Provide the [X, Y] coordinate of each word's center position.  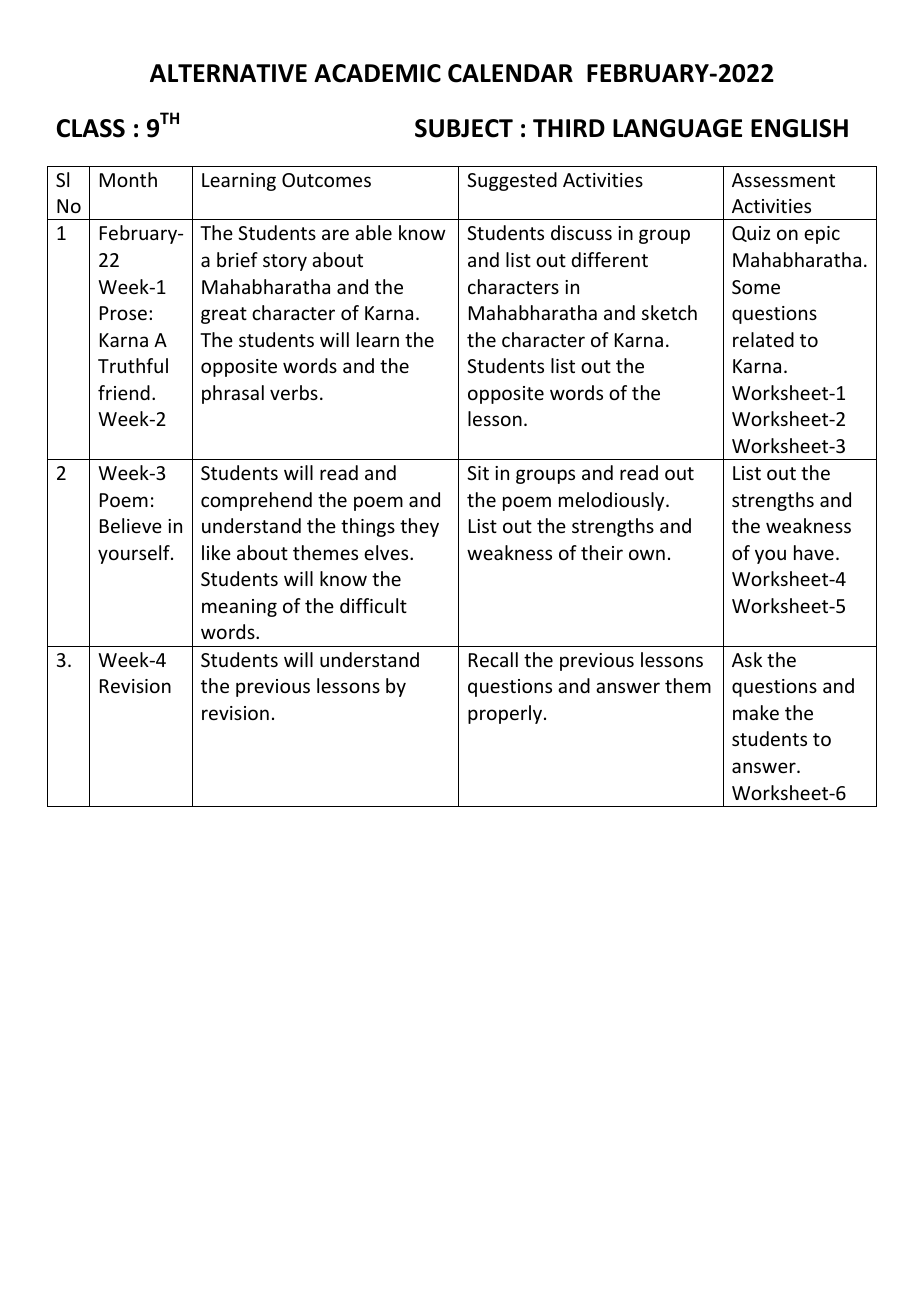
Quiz [751, 234]
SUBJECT [464, 128]
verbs [294, 392]
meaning [239, 608]
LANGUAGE [677, 128]
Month [128, 179]
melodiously [613, 501]
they [419, 527]
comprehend [256, 501]
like [216, 552]
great [224, 315]
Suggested [512, 181]
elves [387, 552]
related [763, 339]
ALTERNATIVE [228, 73]
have [814, 552]
